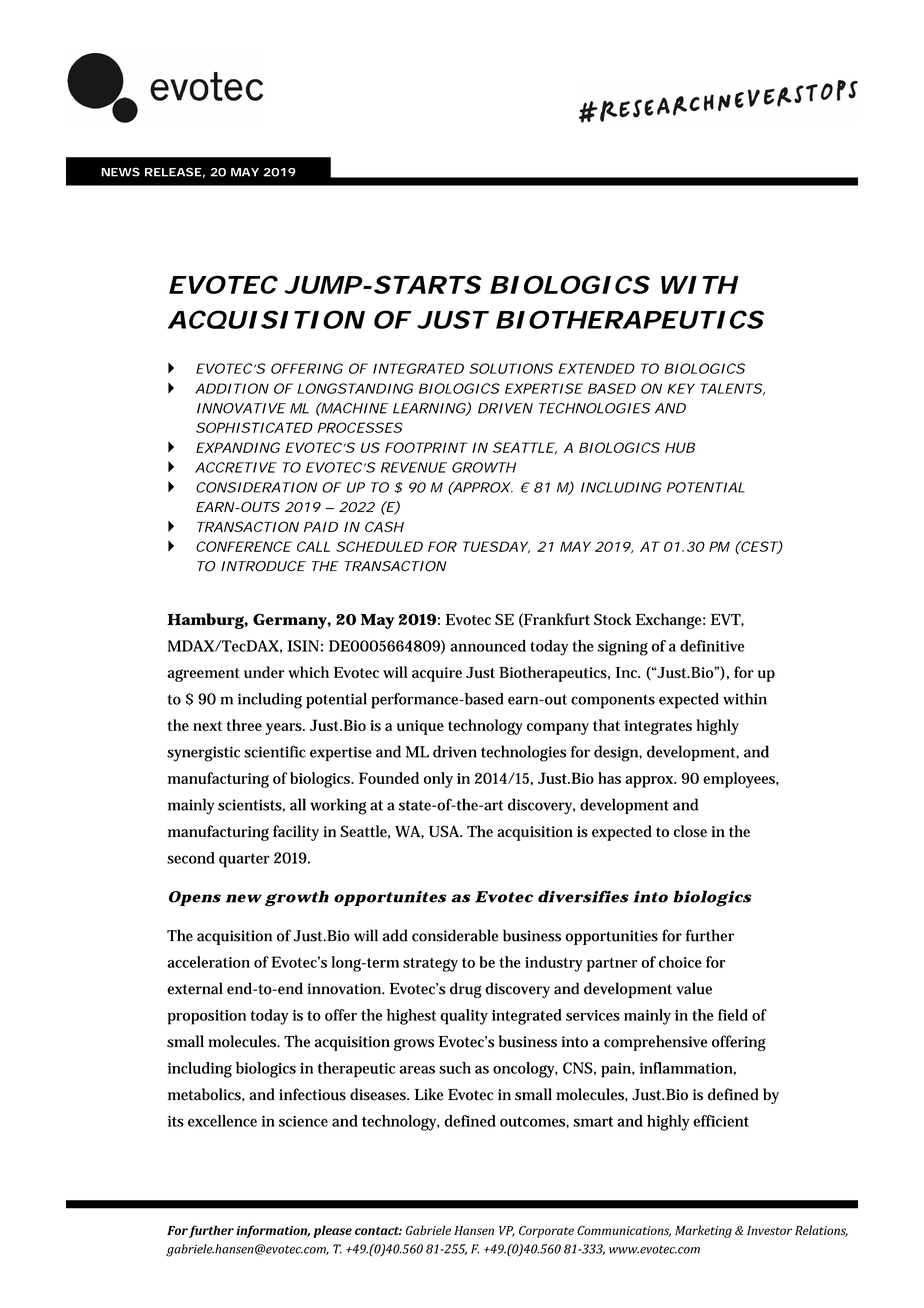 This screenshot has width=924, height=1308. What do you see at coordinates (546, 1232) in the screenshot?
I see `Corporate` at bounding box center [546, 1232].
